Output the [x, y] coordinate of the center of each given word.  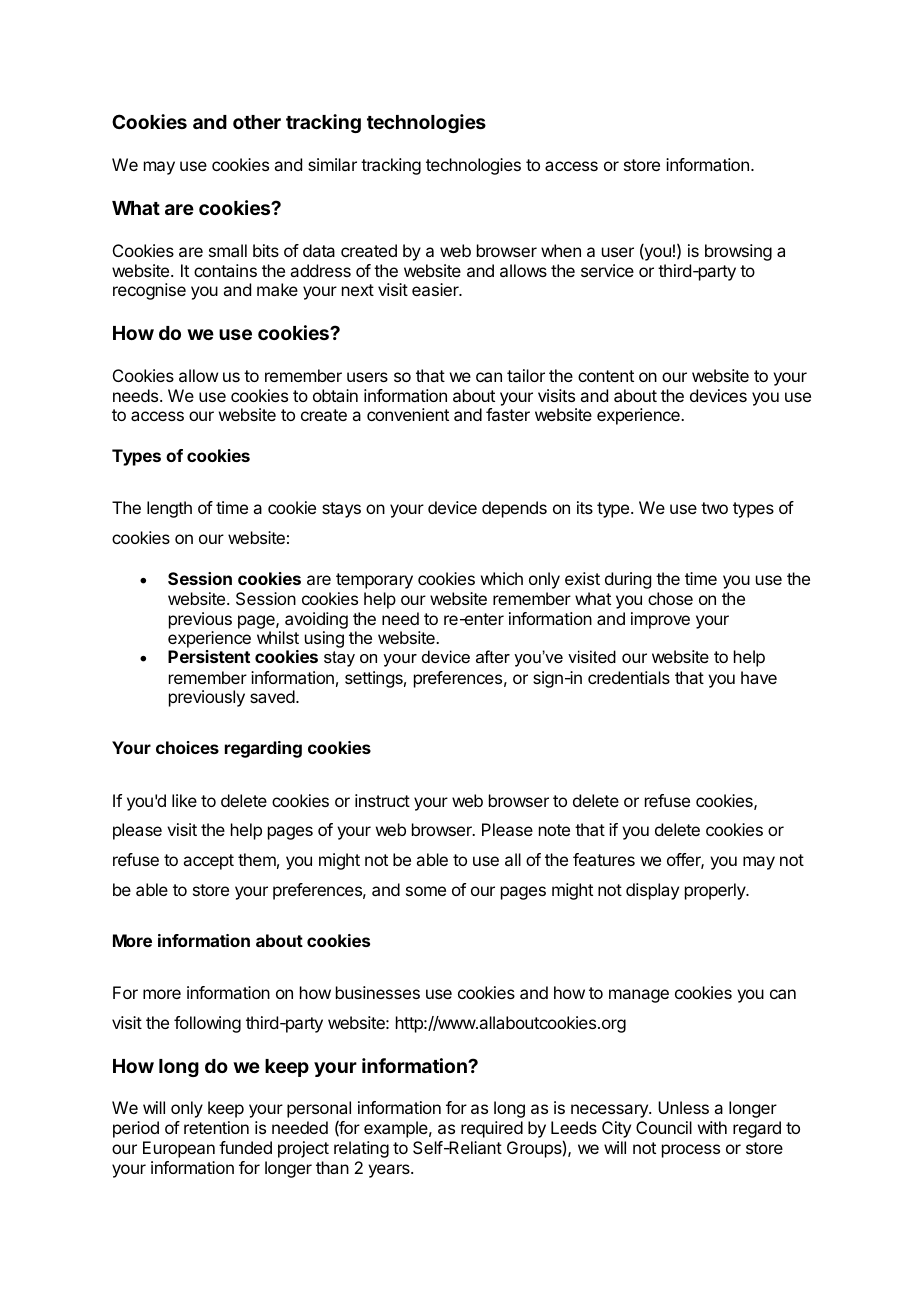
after [493, 656]
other [257, 122]
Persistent [209, 656]
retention [216, 1127]
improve [660, 620]
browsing [738, 252]
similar [332, 164]
